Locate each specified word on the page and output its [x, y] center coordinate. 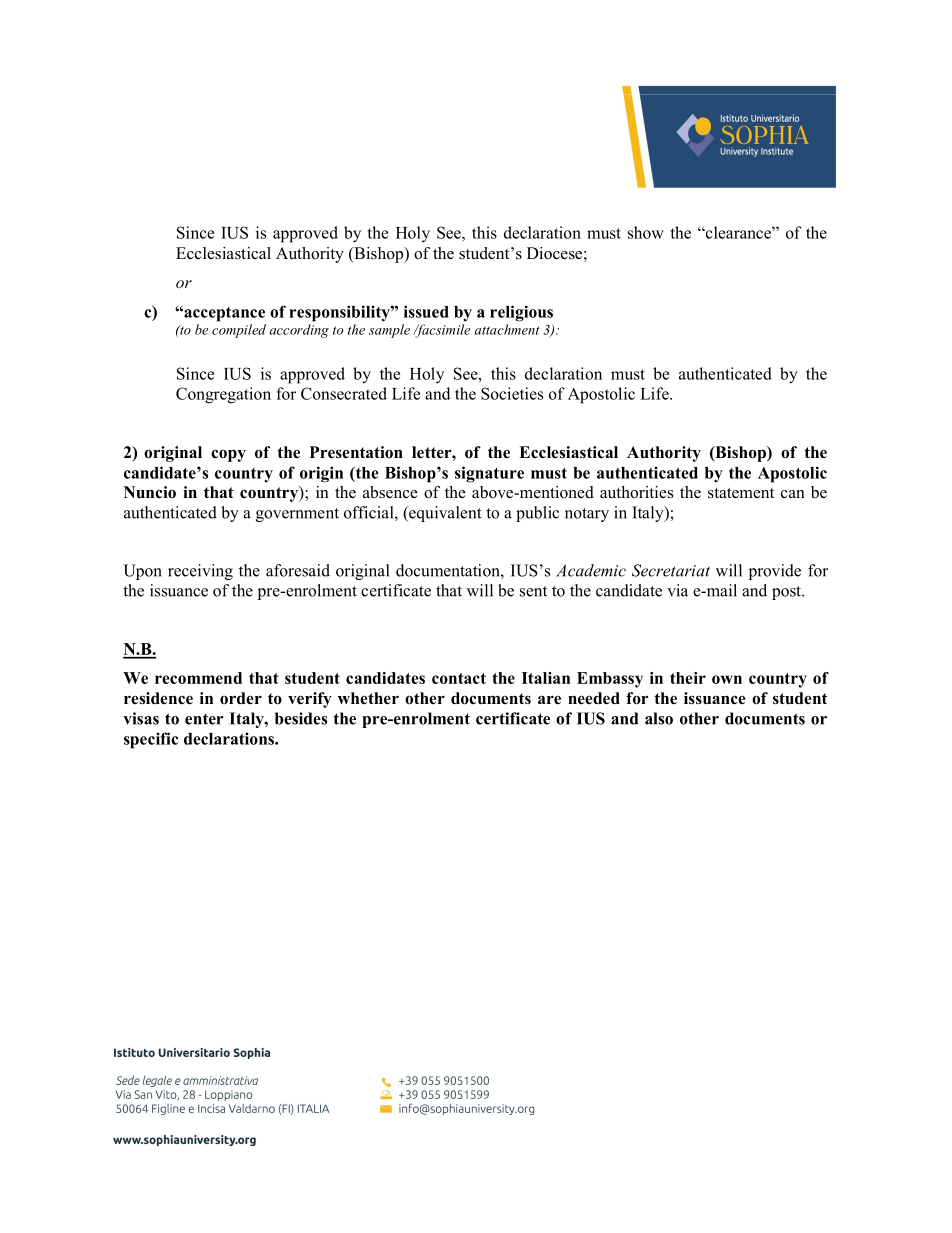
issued [426, 311]
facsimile [441, 331]
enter [204, 719]
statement [741, 493]
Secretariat [671, 570]
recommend [198, 678]
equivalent [444, 514]
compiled [239, 331]
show [646, 232]
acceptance [223, 314]
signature [489, 474]
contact [459, 678]
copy [228, 455]
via [677, 590]
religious [521, 313]
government [297, 515]
